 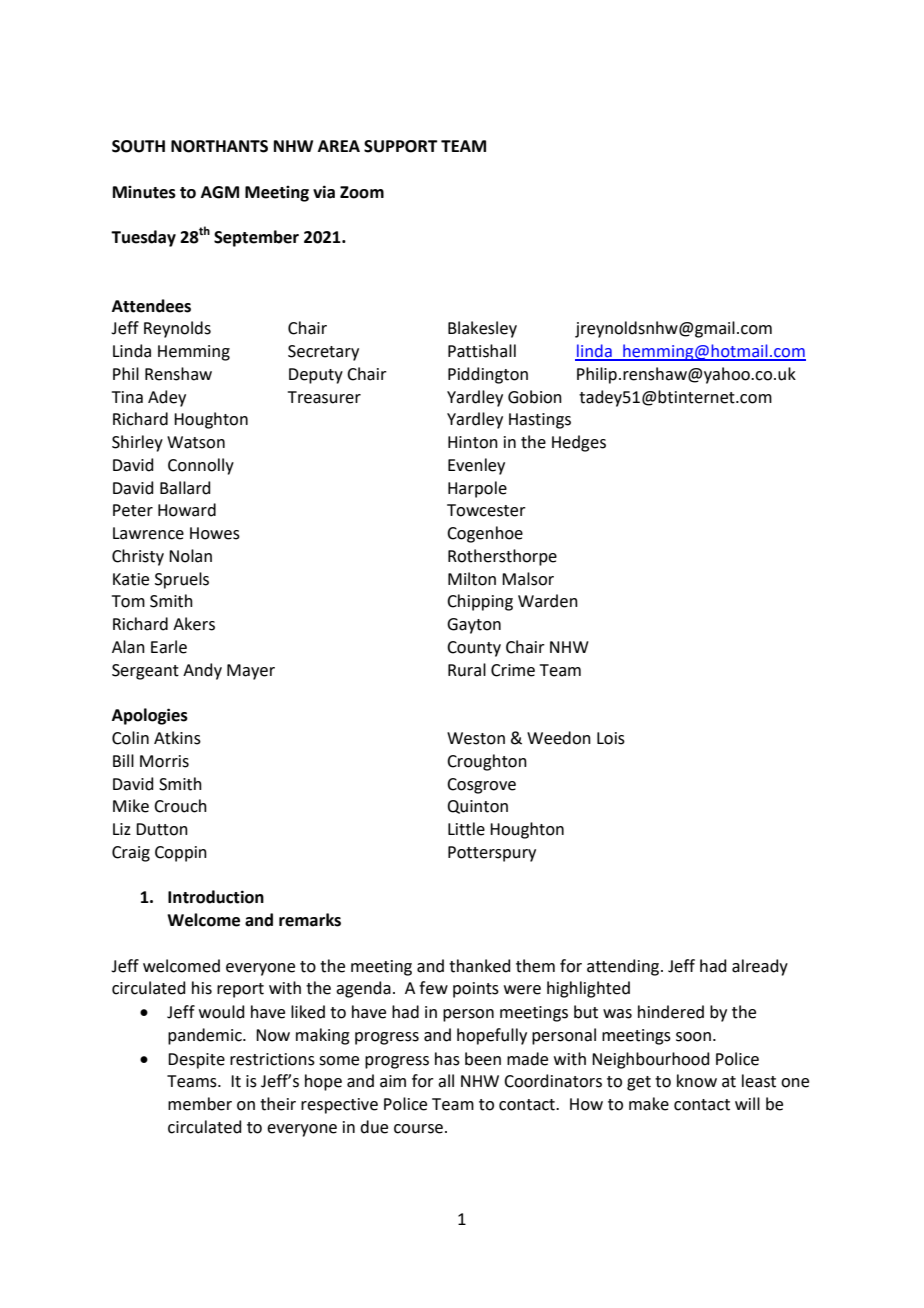 What do you see at coordinates (194, 624) in the screenshot?
I see `Akers` at bounding box center [194, 624].
